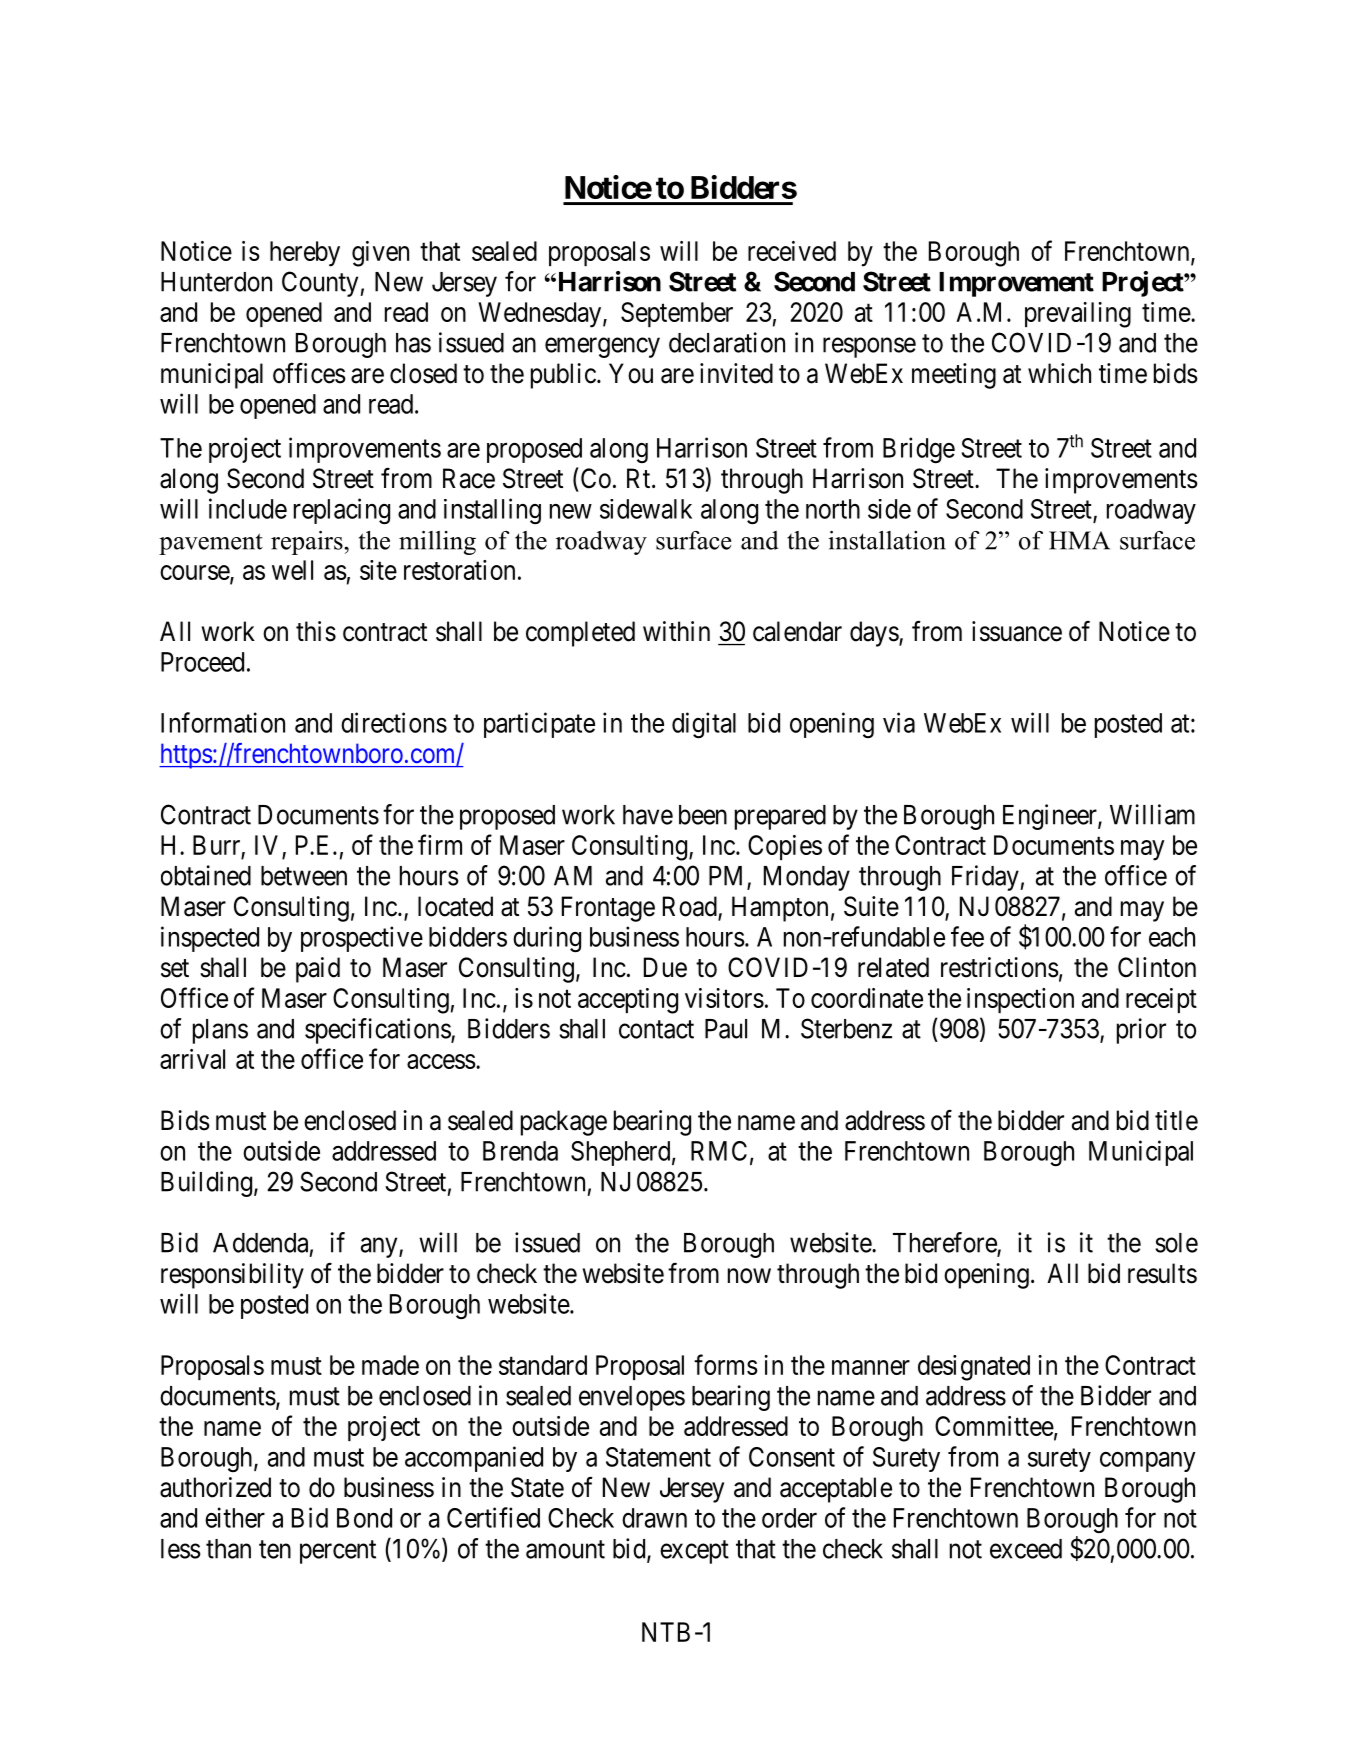  Describe the element at coordinates (665, 967) in the screenshot. I see `Due` at that location.
